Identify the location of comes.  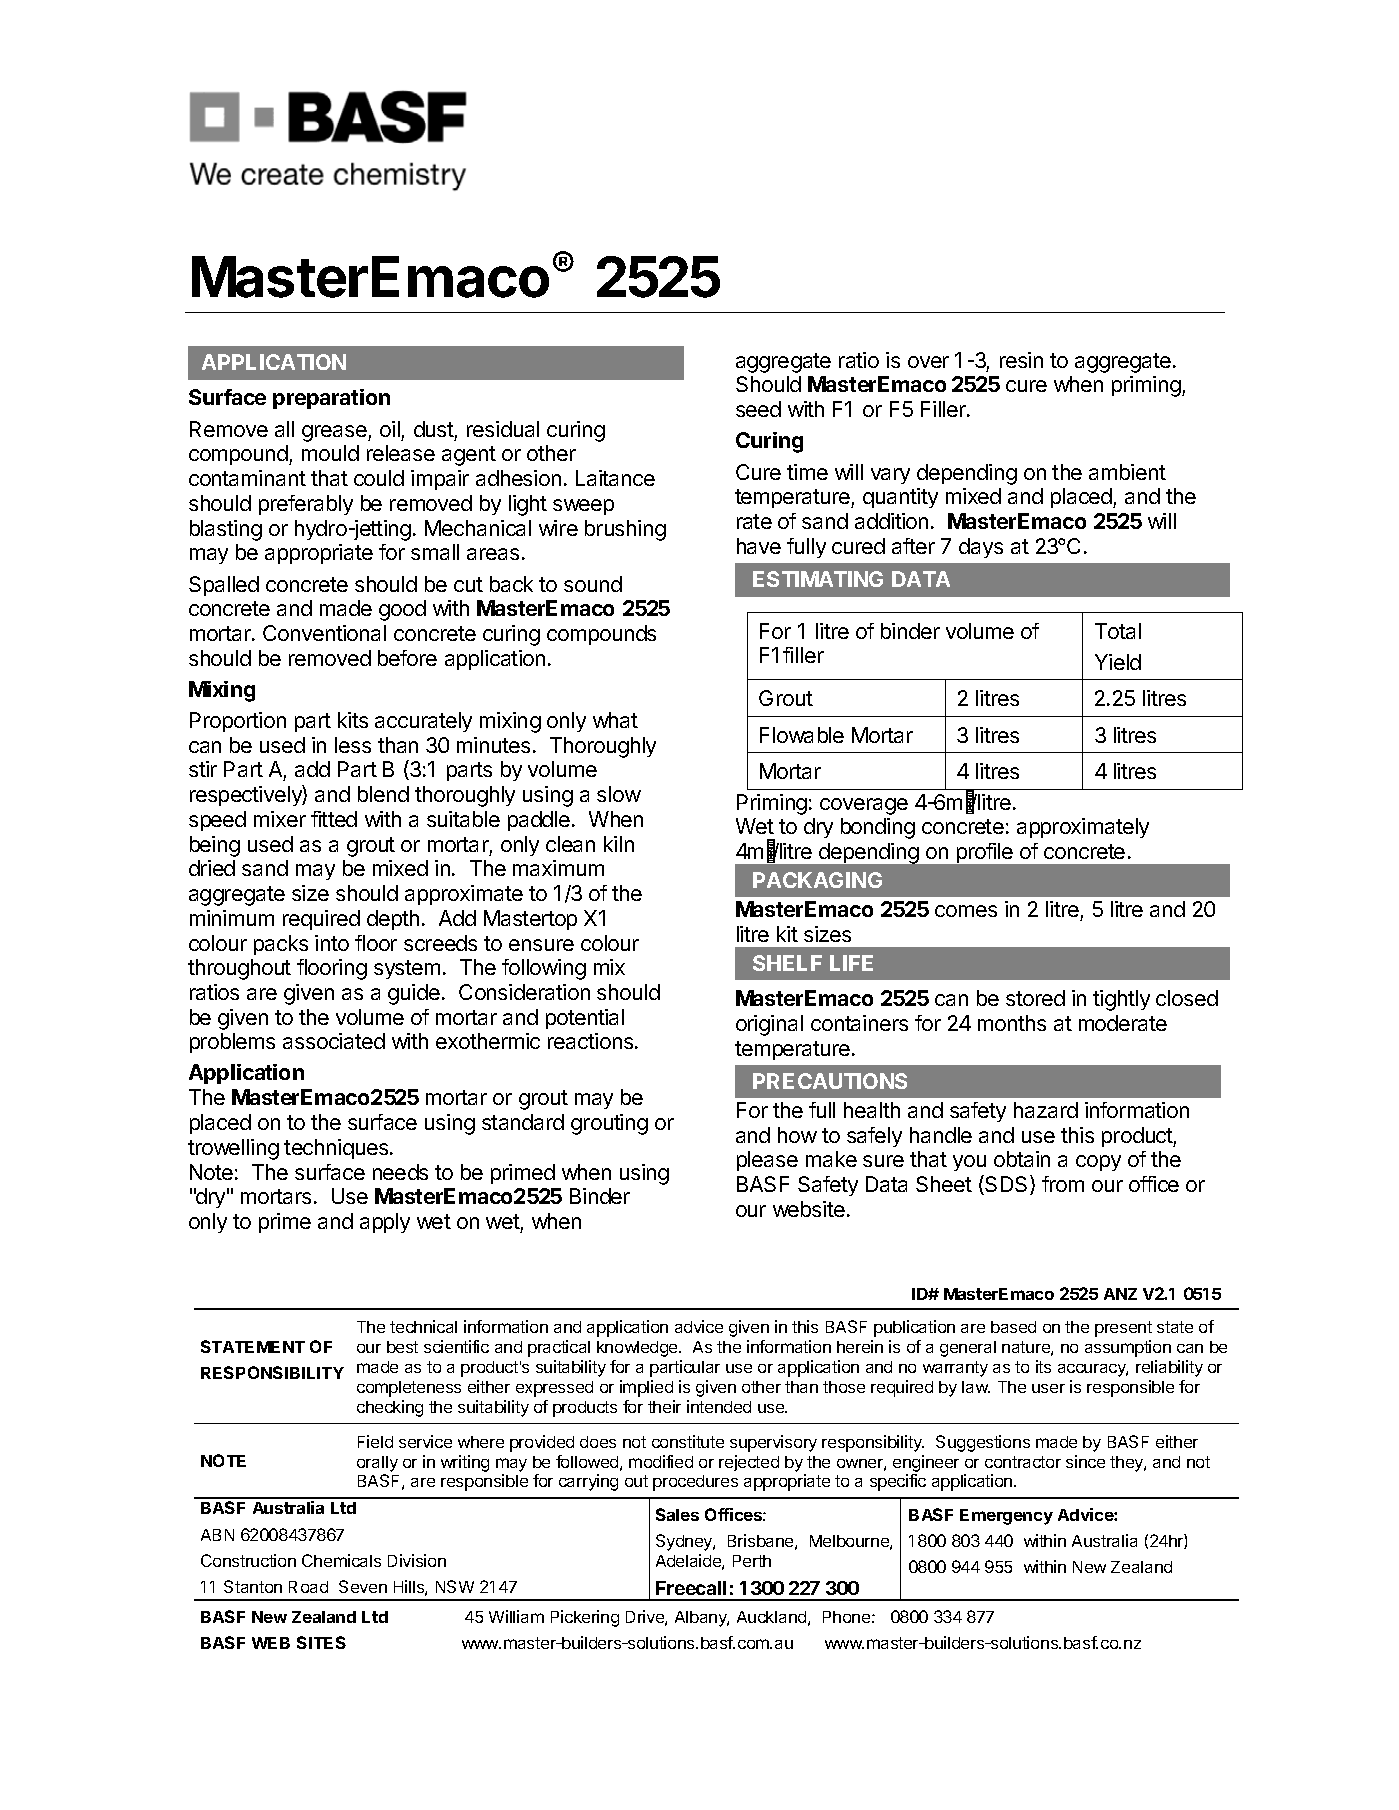
(966, 911).
